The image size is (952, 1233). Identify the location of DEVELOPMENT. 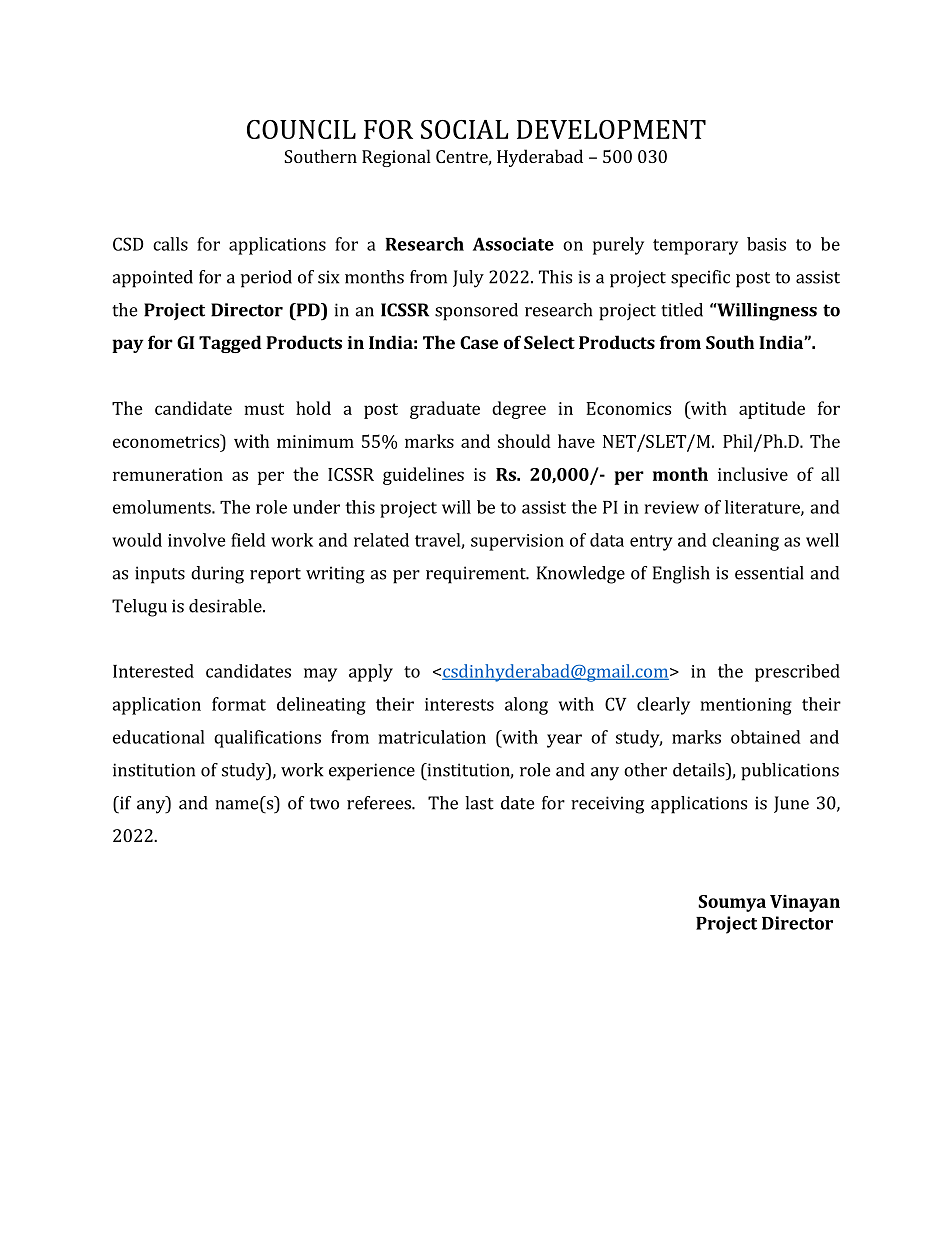
(611, 129).
